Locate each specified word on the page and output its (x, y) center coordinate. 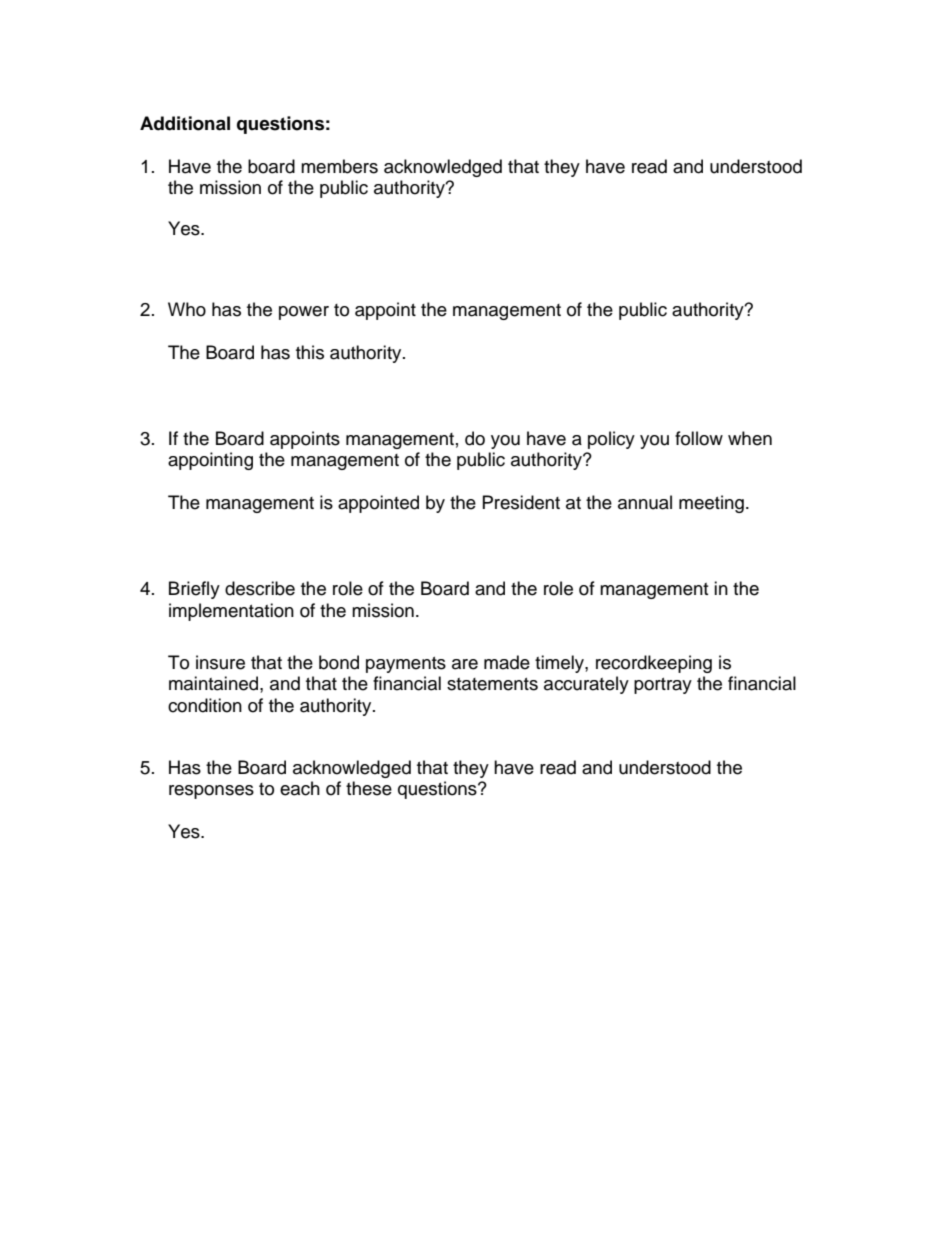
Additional (185, 123)
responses (211, 792)
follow (699, 438)
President (521, 502)
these (369, 788)
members (339, 166)
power (304, 313)
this (310, 352)
